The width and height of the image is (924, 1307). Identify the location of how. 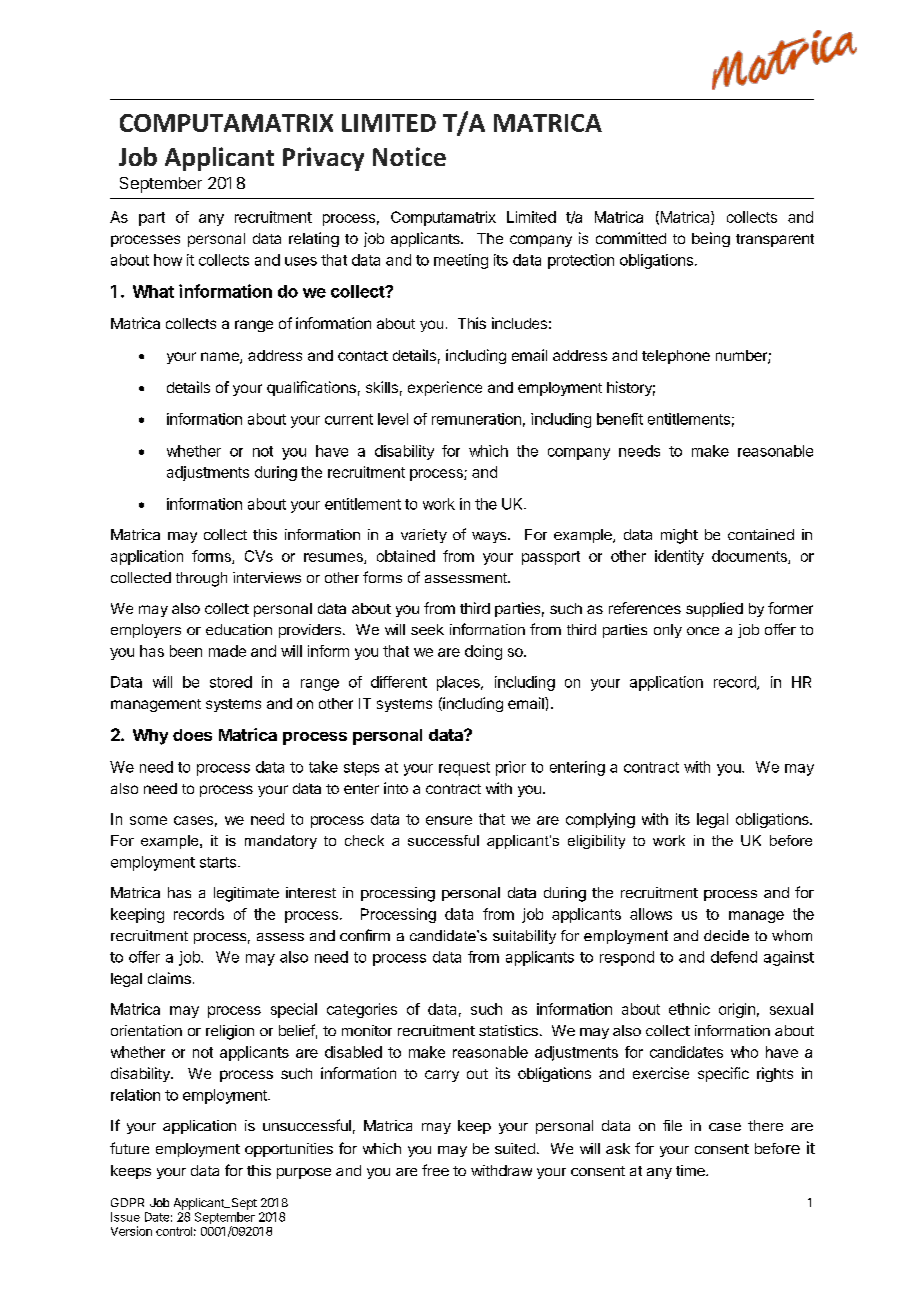
(168, 260).
